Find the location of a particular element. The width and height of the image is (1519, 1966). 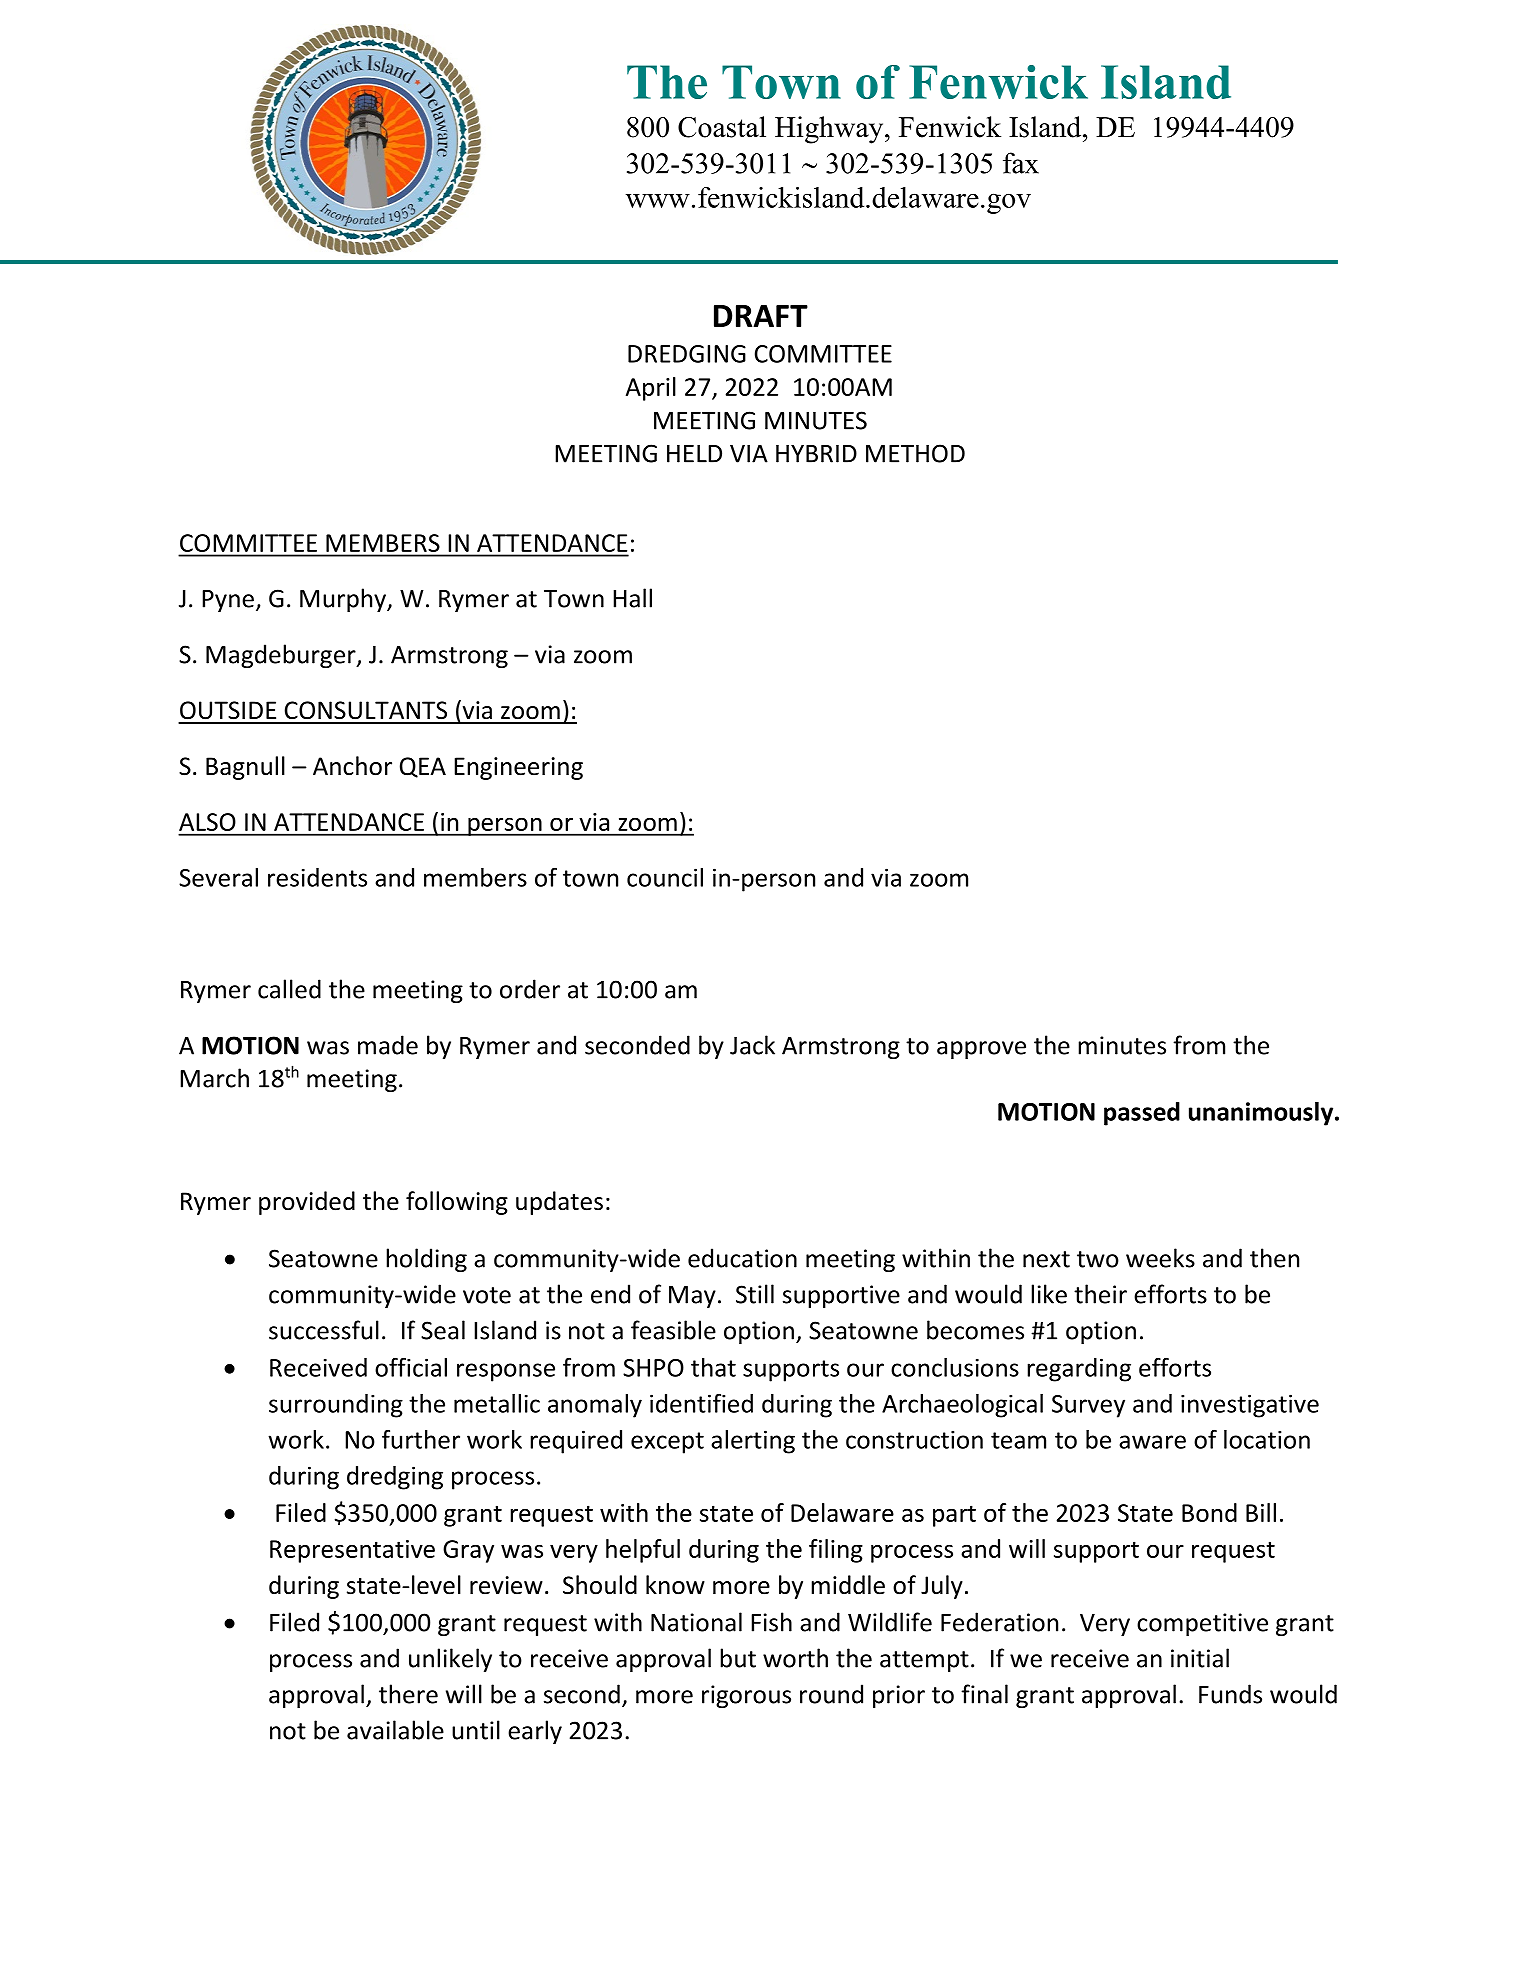

Still is located at coordinates (755, 1294).
